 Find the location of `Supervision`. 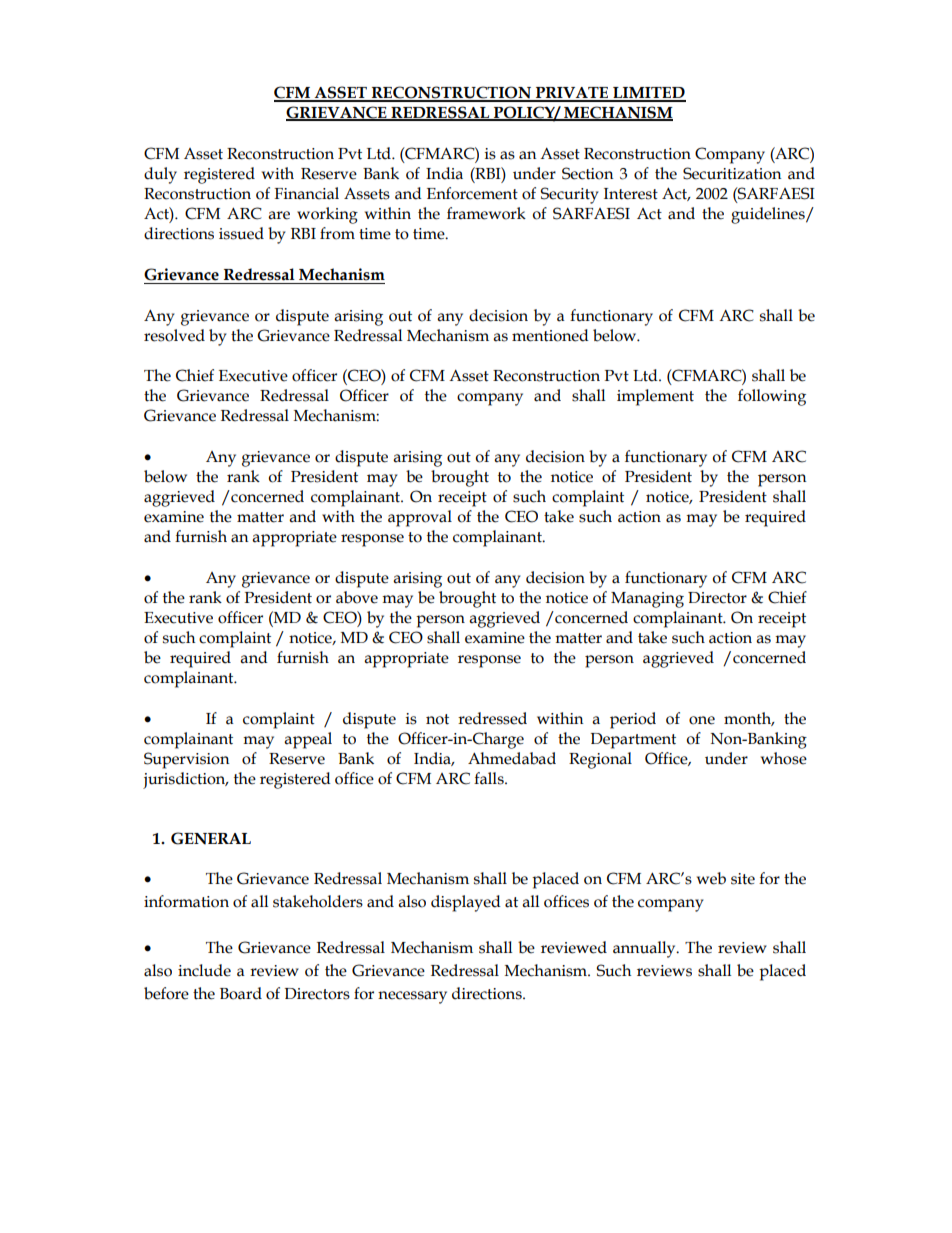

Supervision is located at coordinates (187, 760).
